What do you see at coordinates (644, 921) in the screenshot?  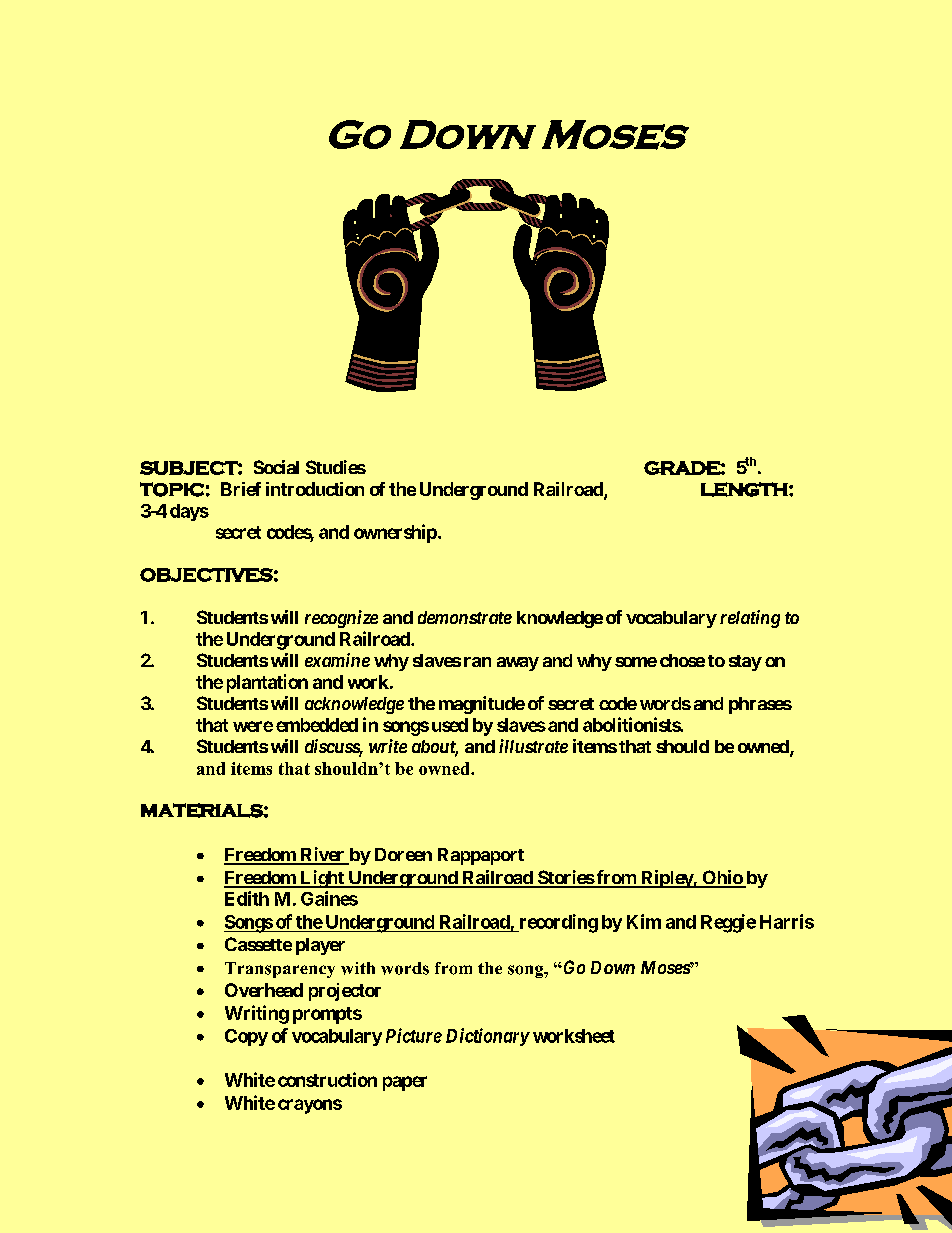 I see `Kim` at bounding box center [644, 921].
